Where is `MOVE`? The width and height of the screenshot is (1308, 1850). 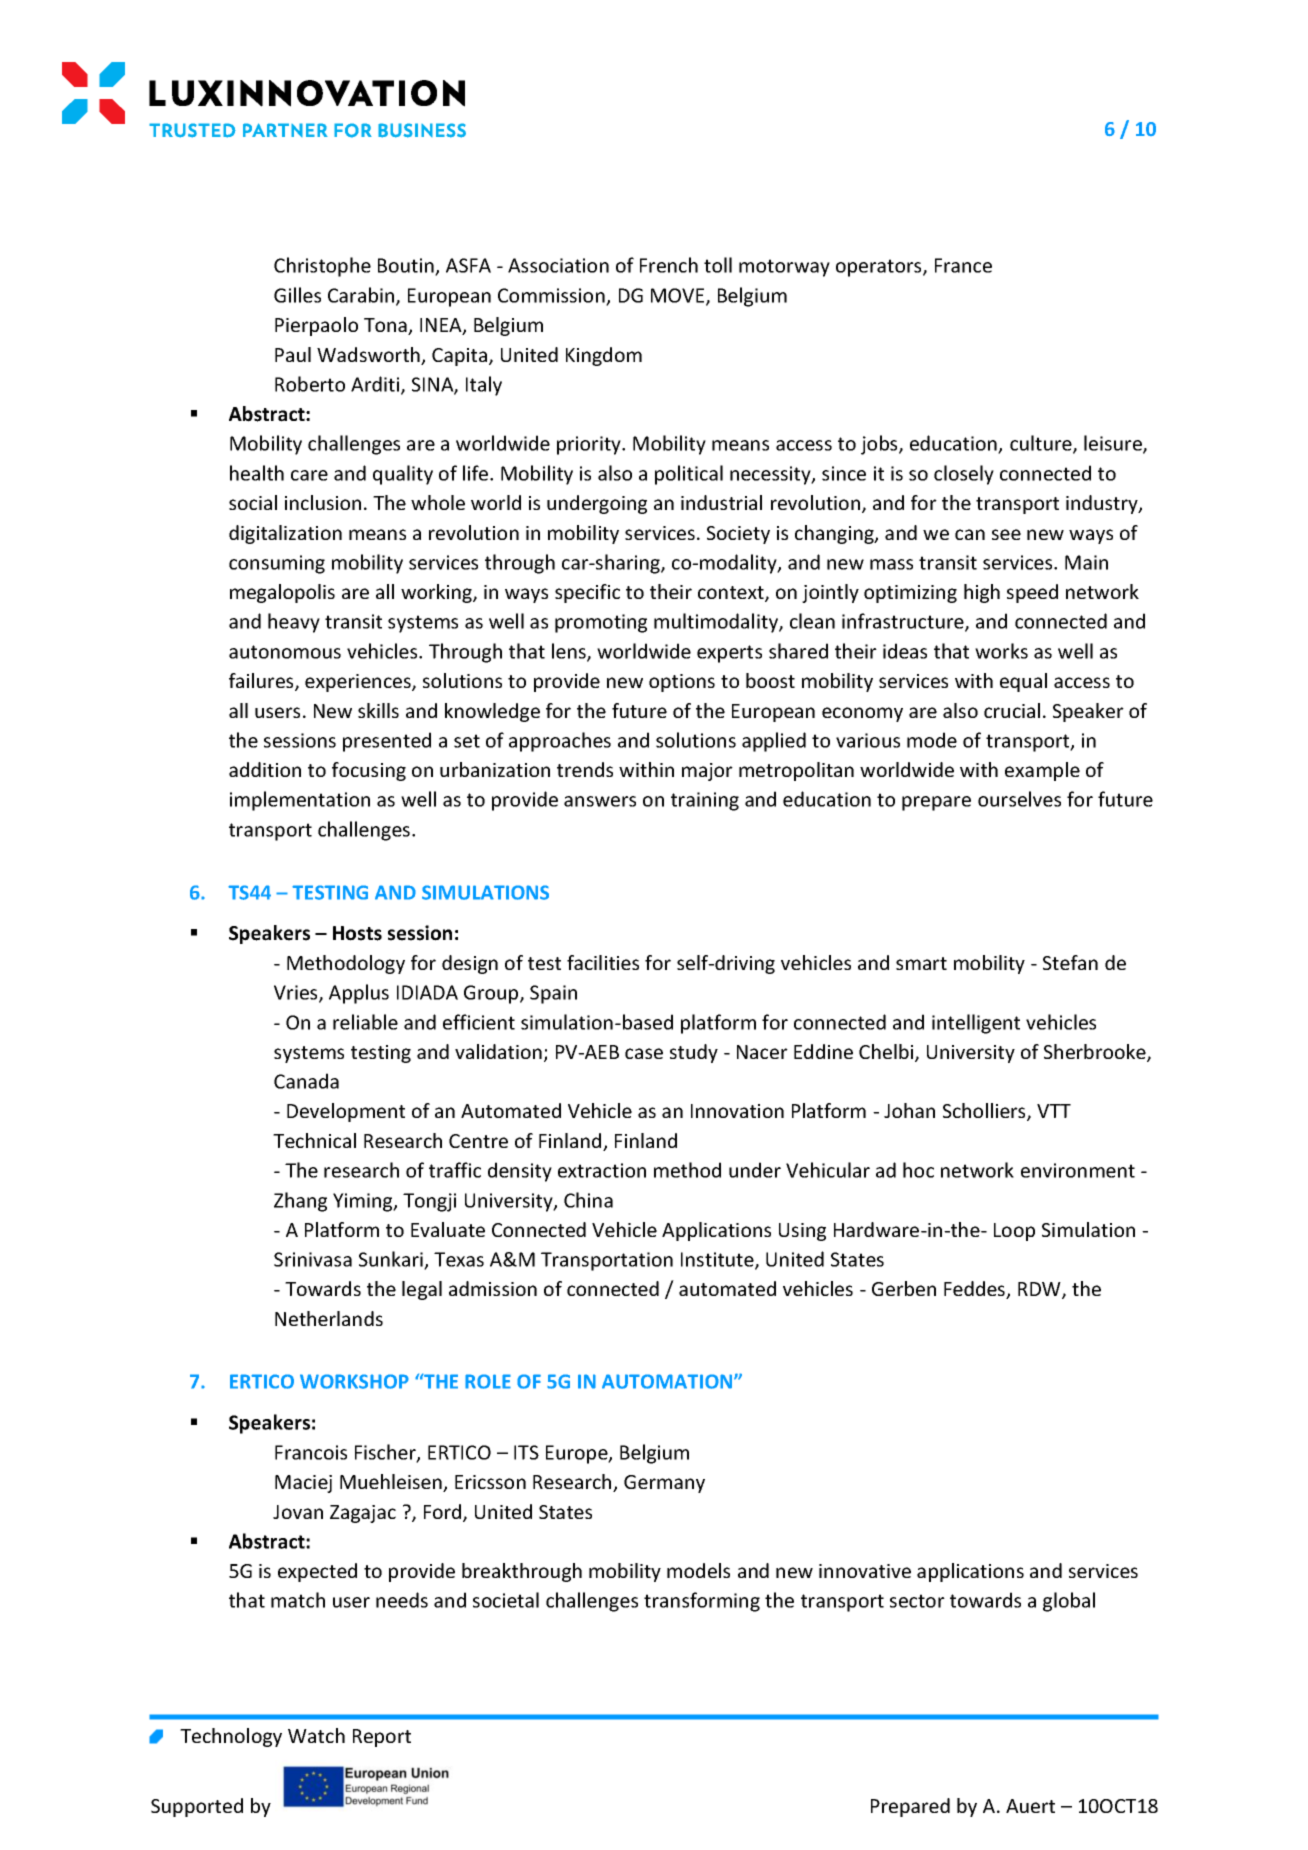
MOVE is located at coordinates (679, 296).
